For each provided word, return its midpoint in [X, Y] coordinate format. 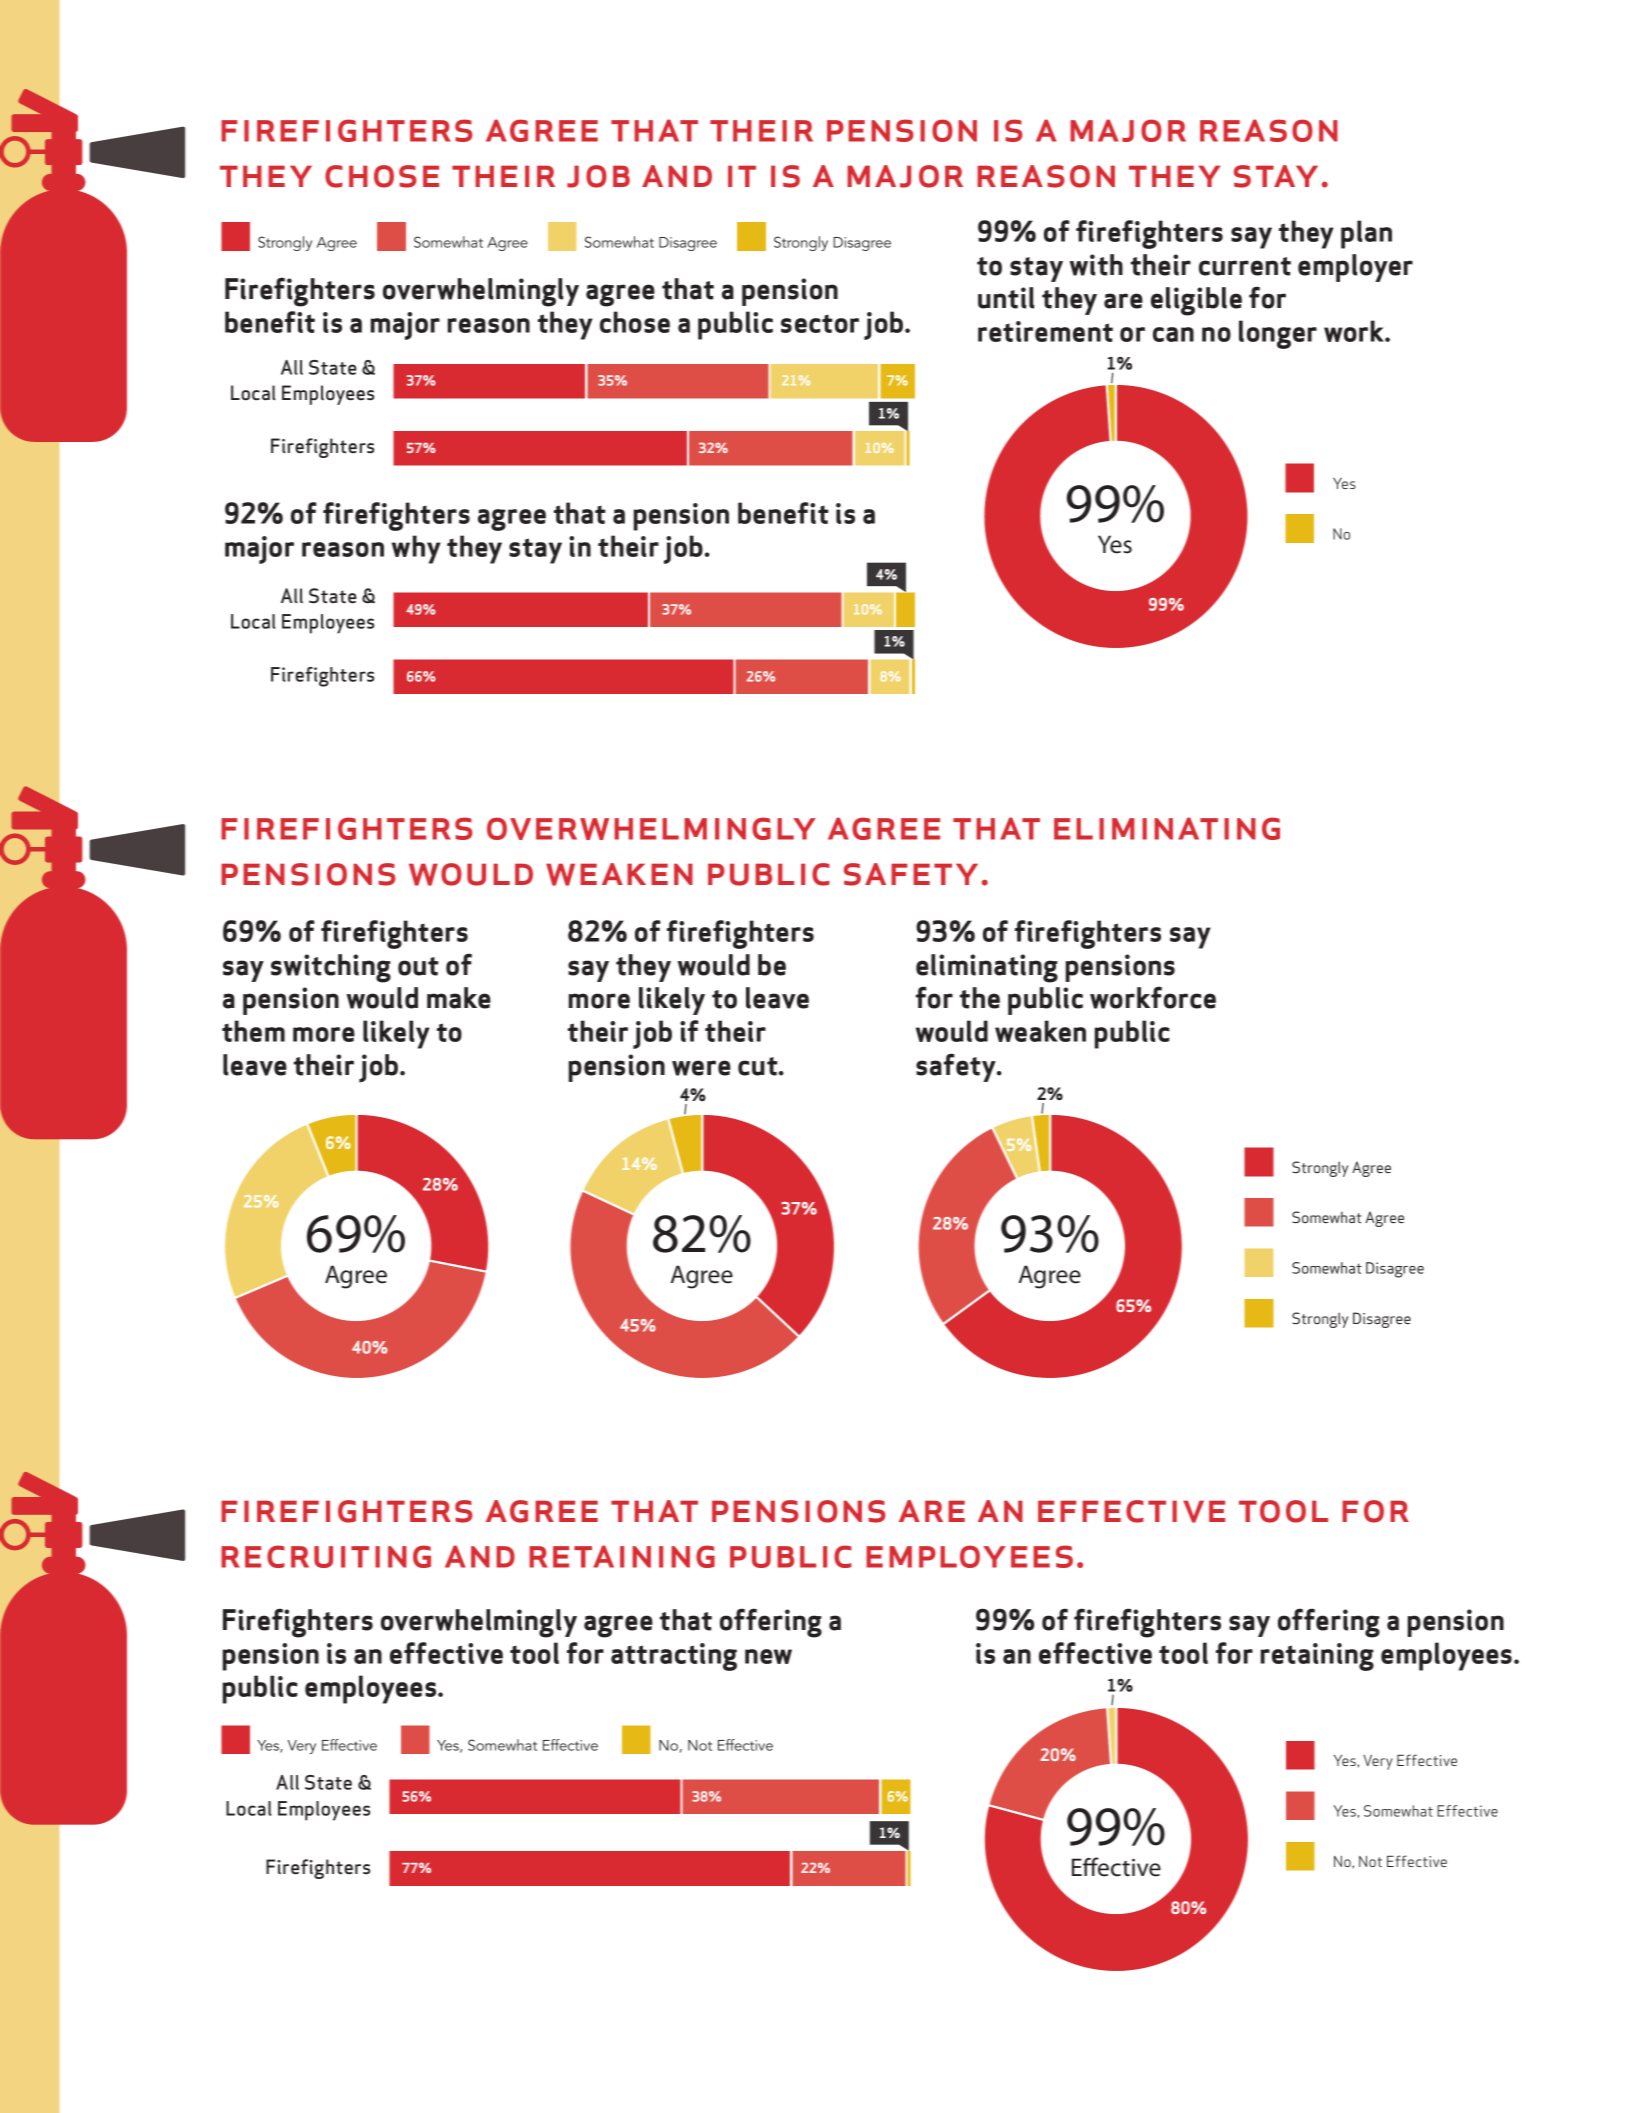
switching [331, 968]
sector [820, 323]
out [418, 966]
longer [1278, 334]
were [701, 1068]
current [1245, 266]
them [253, 1031]
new [768, 1656]
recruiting [326, 1556]
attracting [674, 1657]
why [416, 549]
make [459, 998]
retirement [1045, 331]
